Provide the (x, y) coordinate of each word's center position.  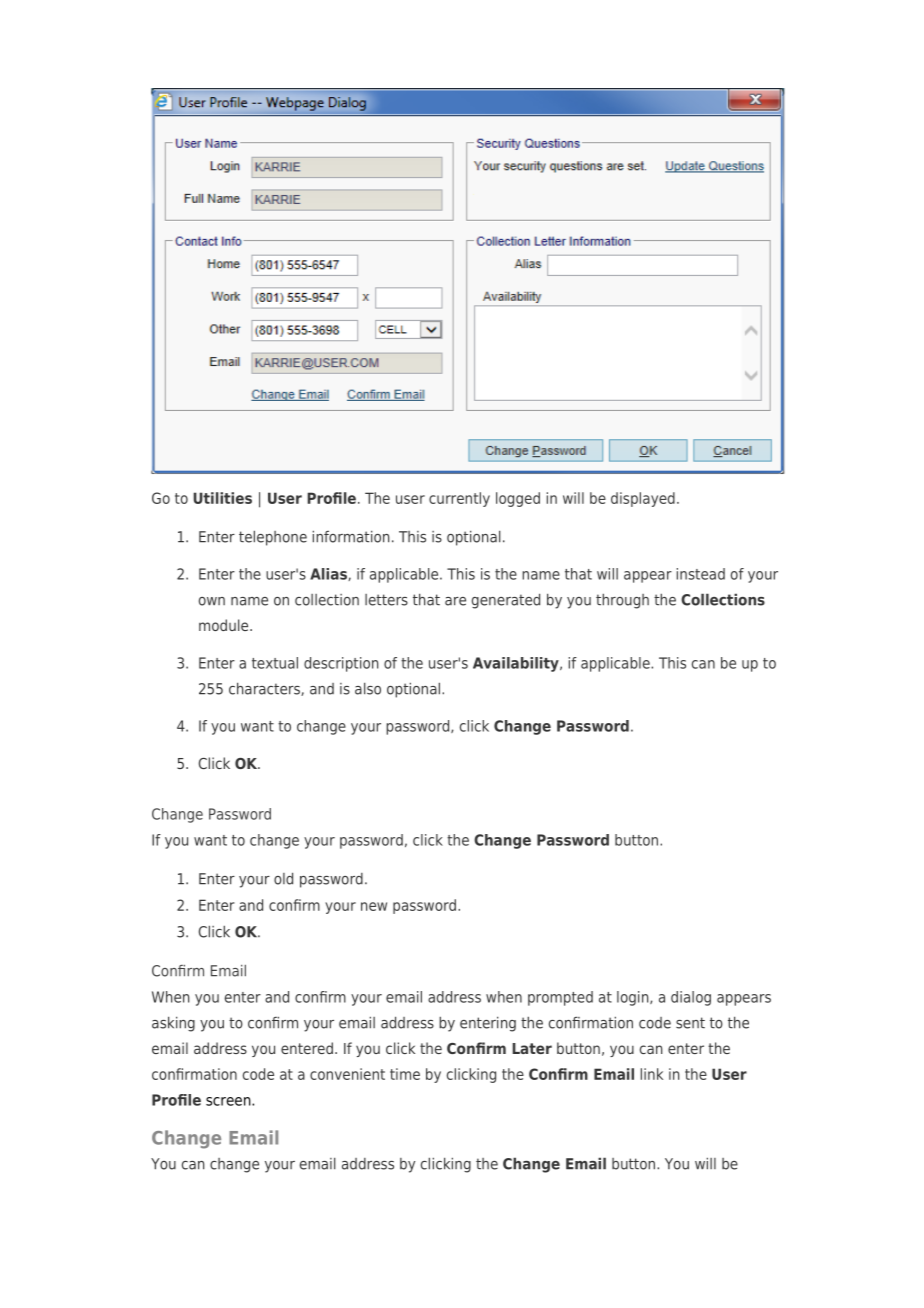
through (622, 601)
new (374, 906)
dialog (691, 998)
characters (265, 689)
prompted (560, 998)
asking (173, 1024)
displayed (643, 499)
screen (229, 1101)
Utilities (222, 498)
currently (459, 499)
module (225, 625)
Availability (517, 664)
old (283, 878)
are (455, 601)
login (634, 998)
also (368, 688)
